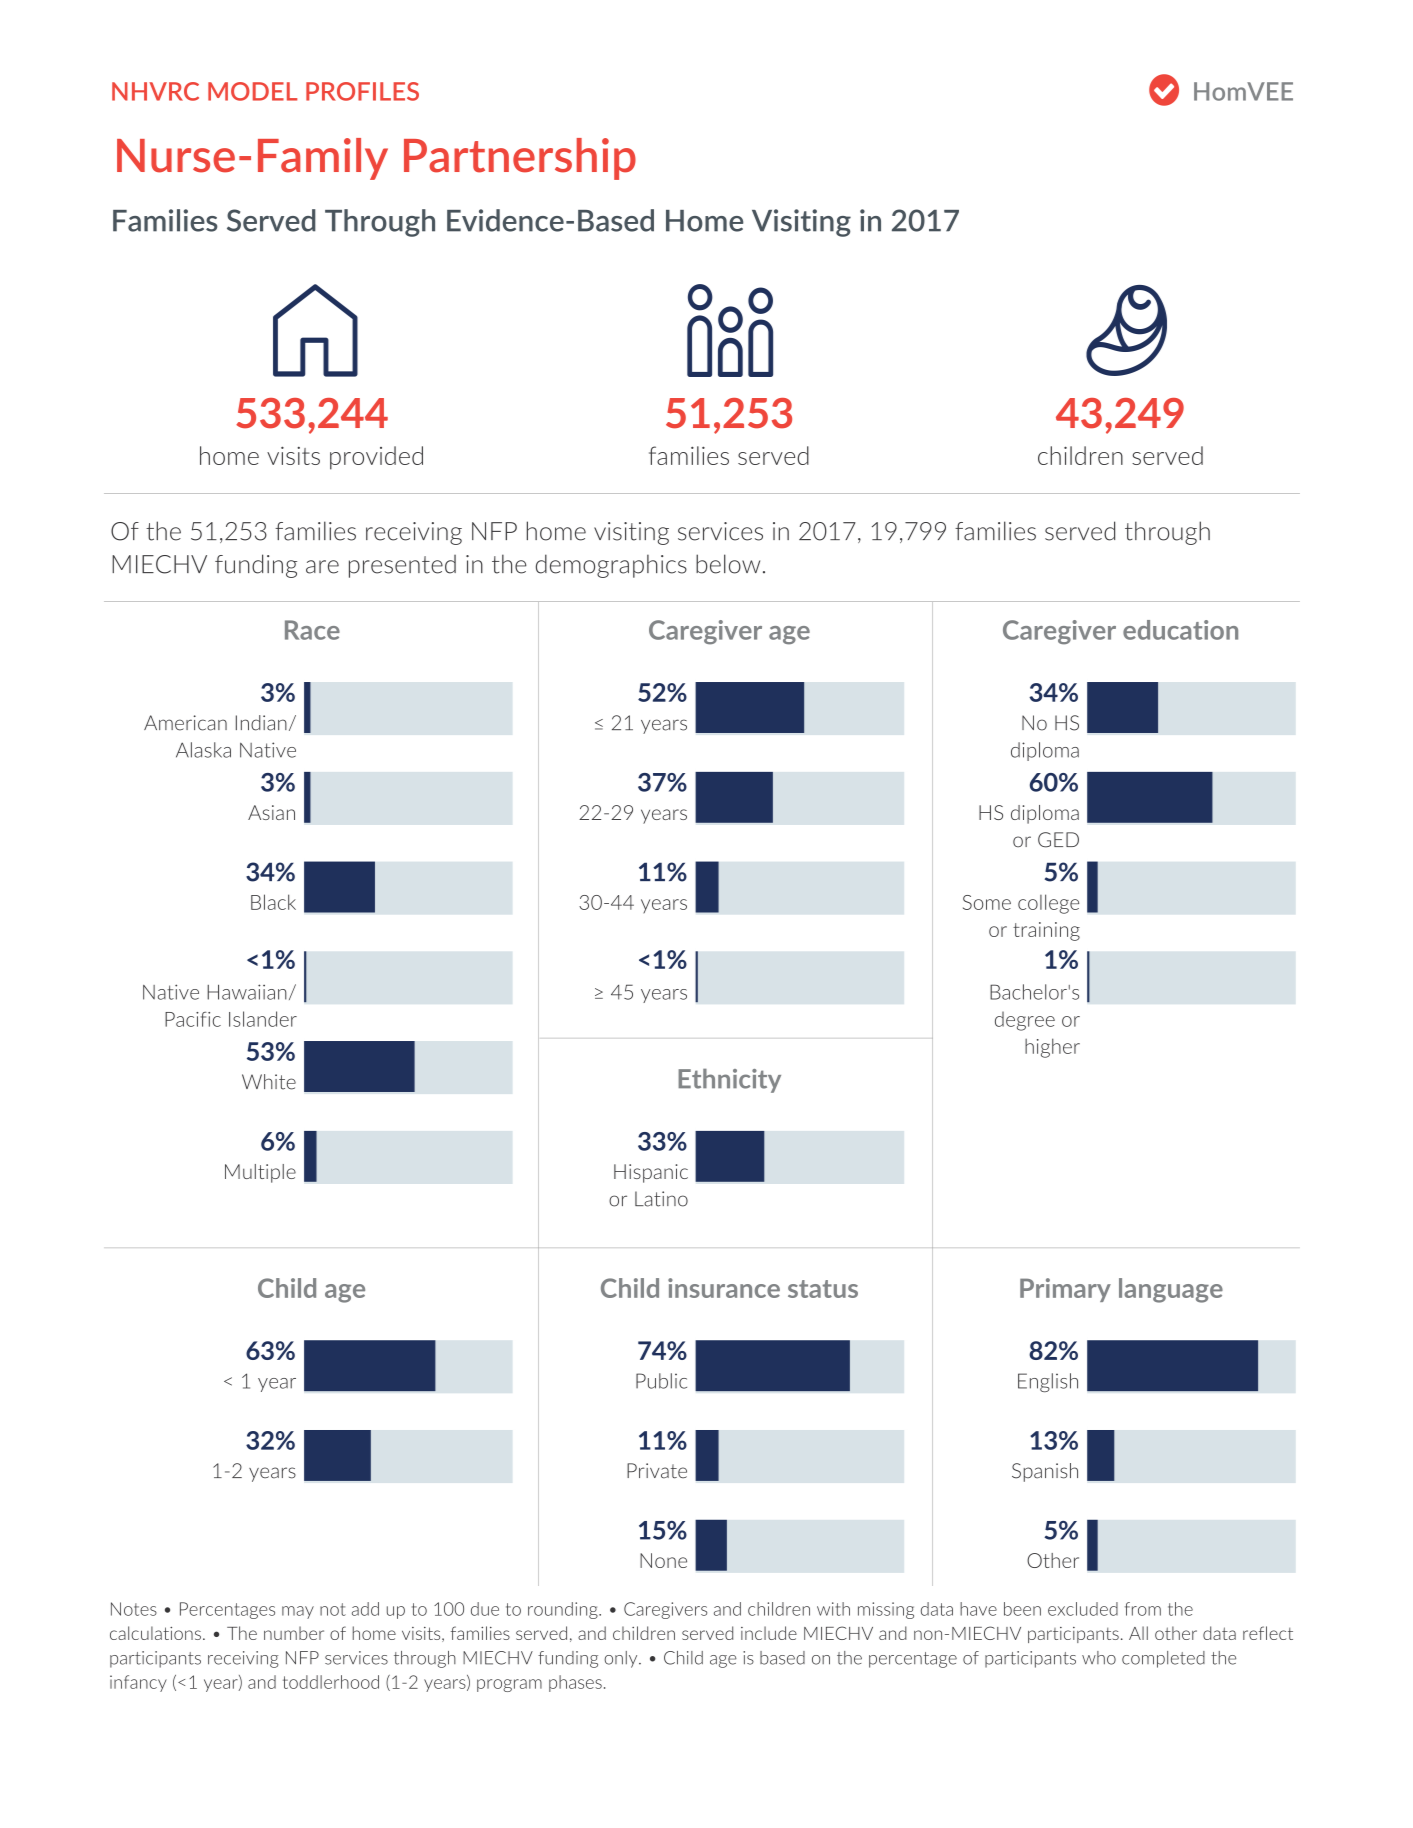 The width and height of the image is (1413, 1828). I want to click on education, so click(1180, 630).
